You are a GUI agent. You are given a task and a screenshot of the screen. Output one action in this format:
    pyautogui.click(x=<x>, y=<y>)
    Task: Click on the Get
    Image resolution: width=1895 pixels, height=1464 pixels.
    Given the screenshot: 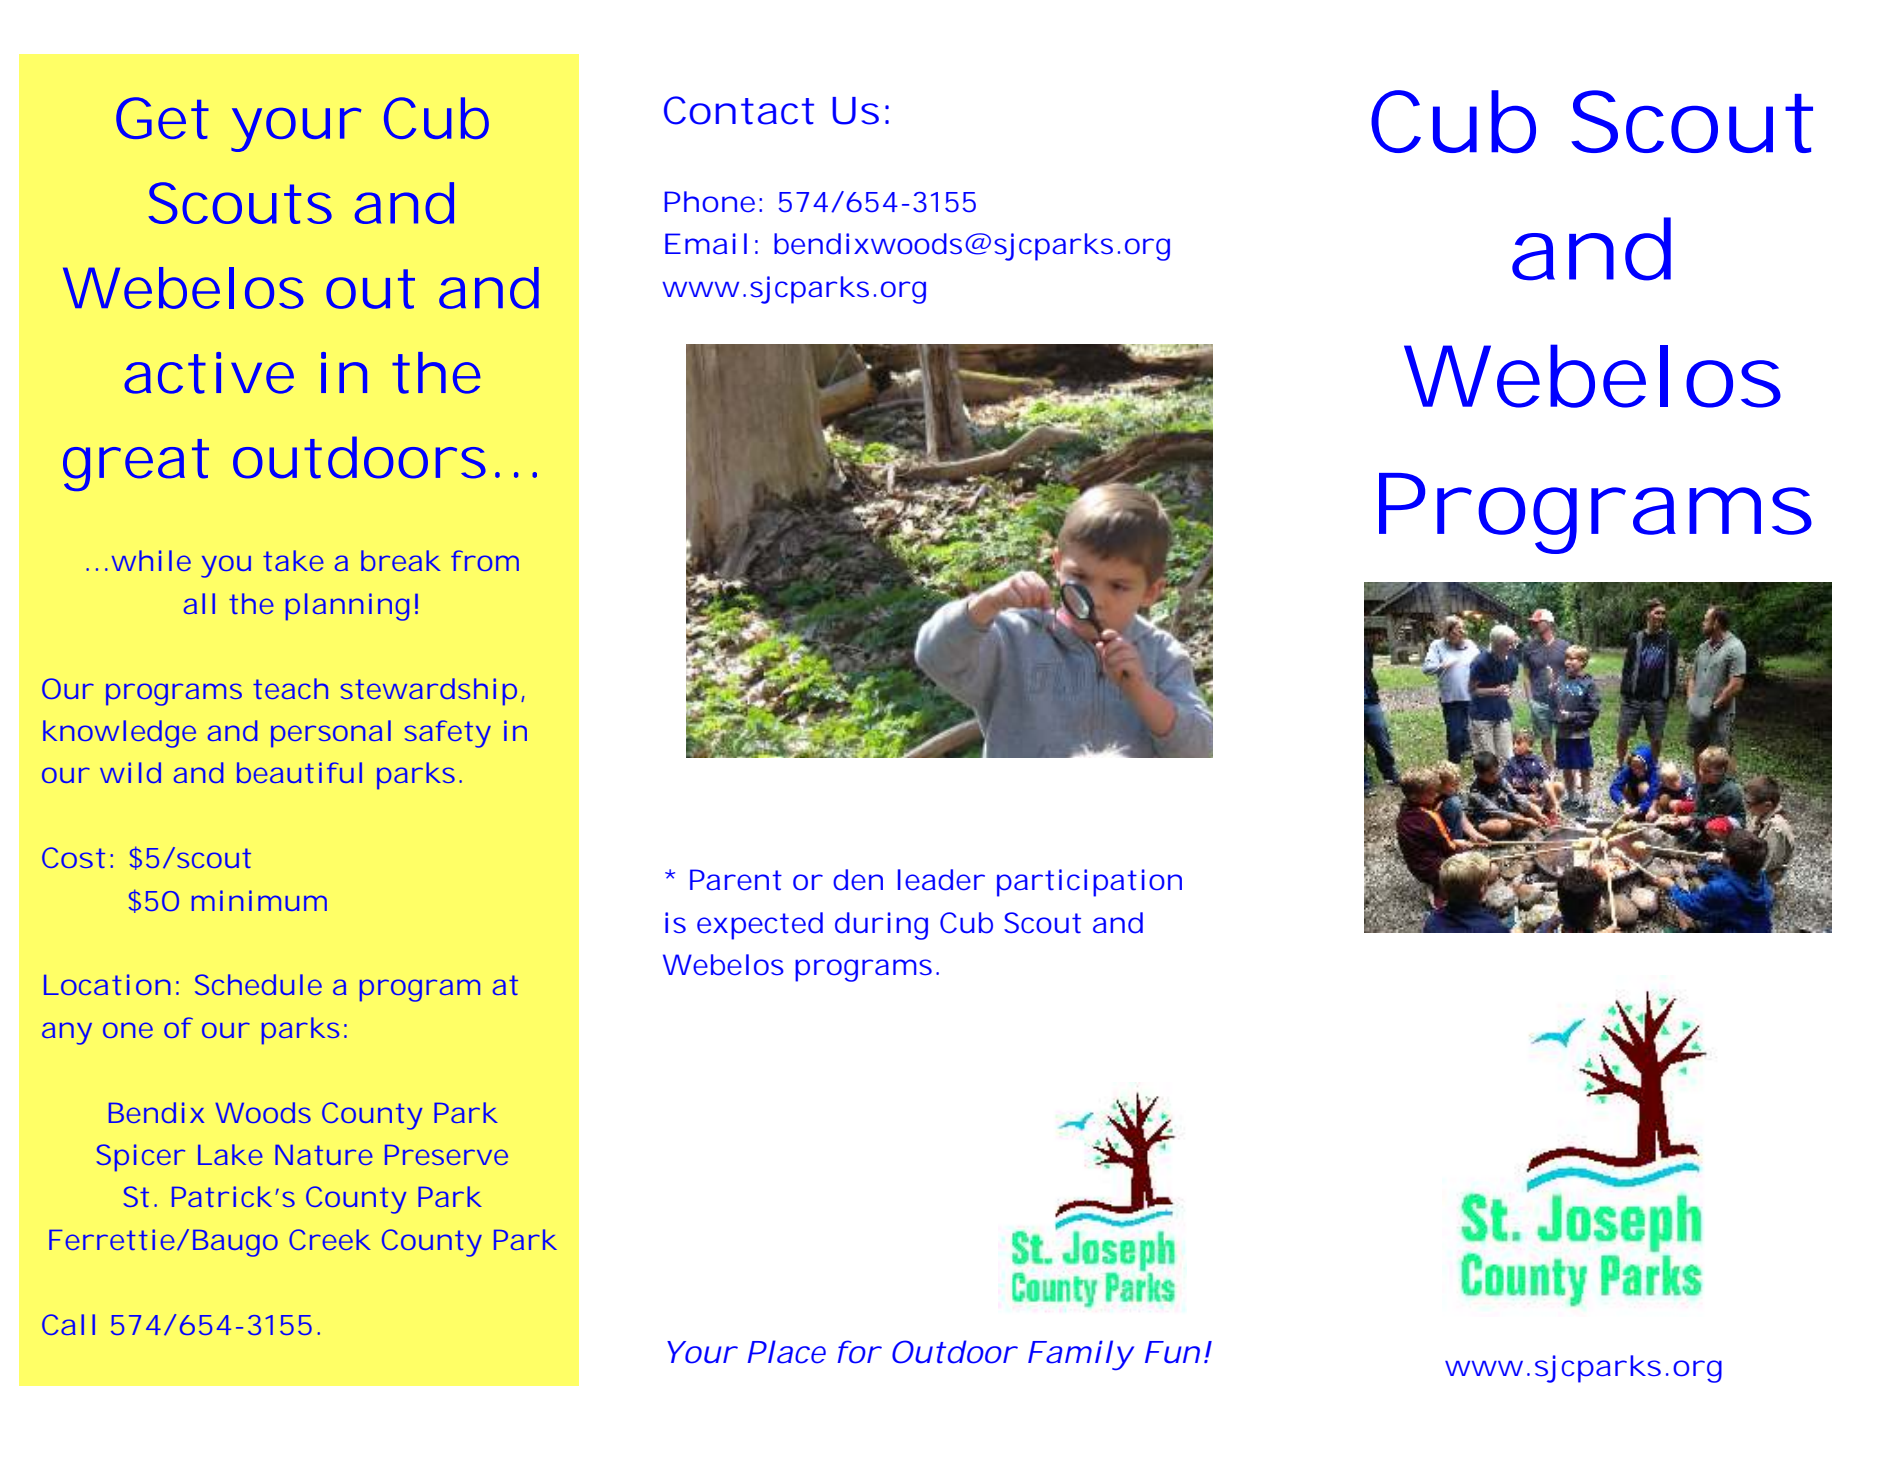 What is the action you would take?
    pyautogui.click(x=162, y=118)
